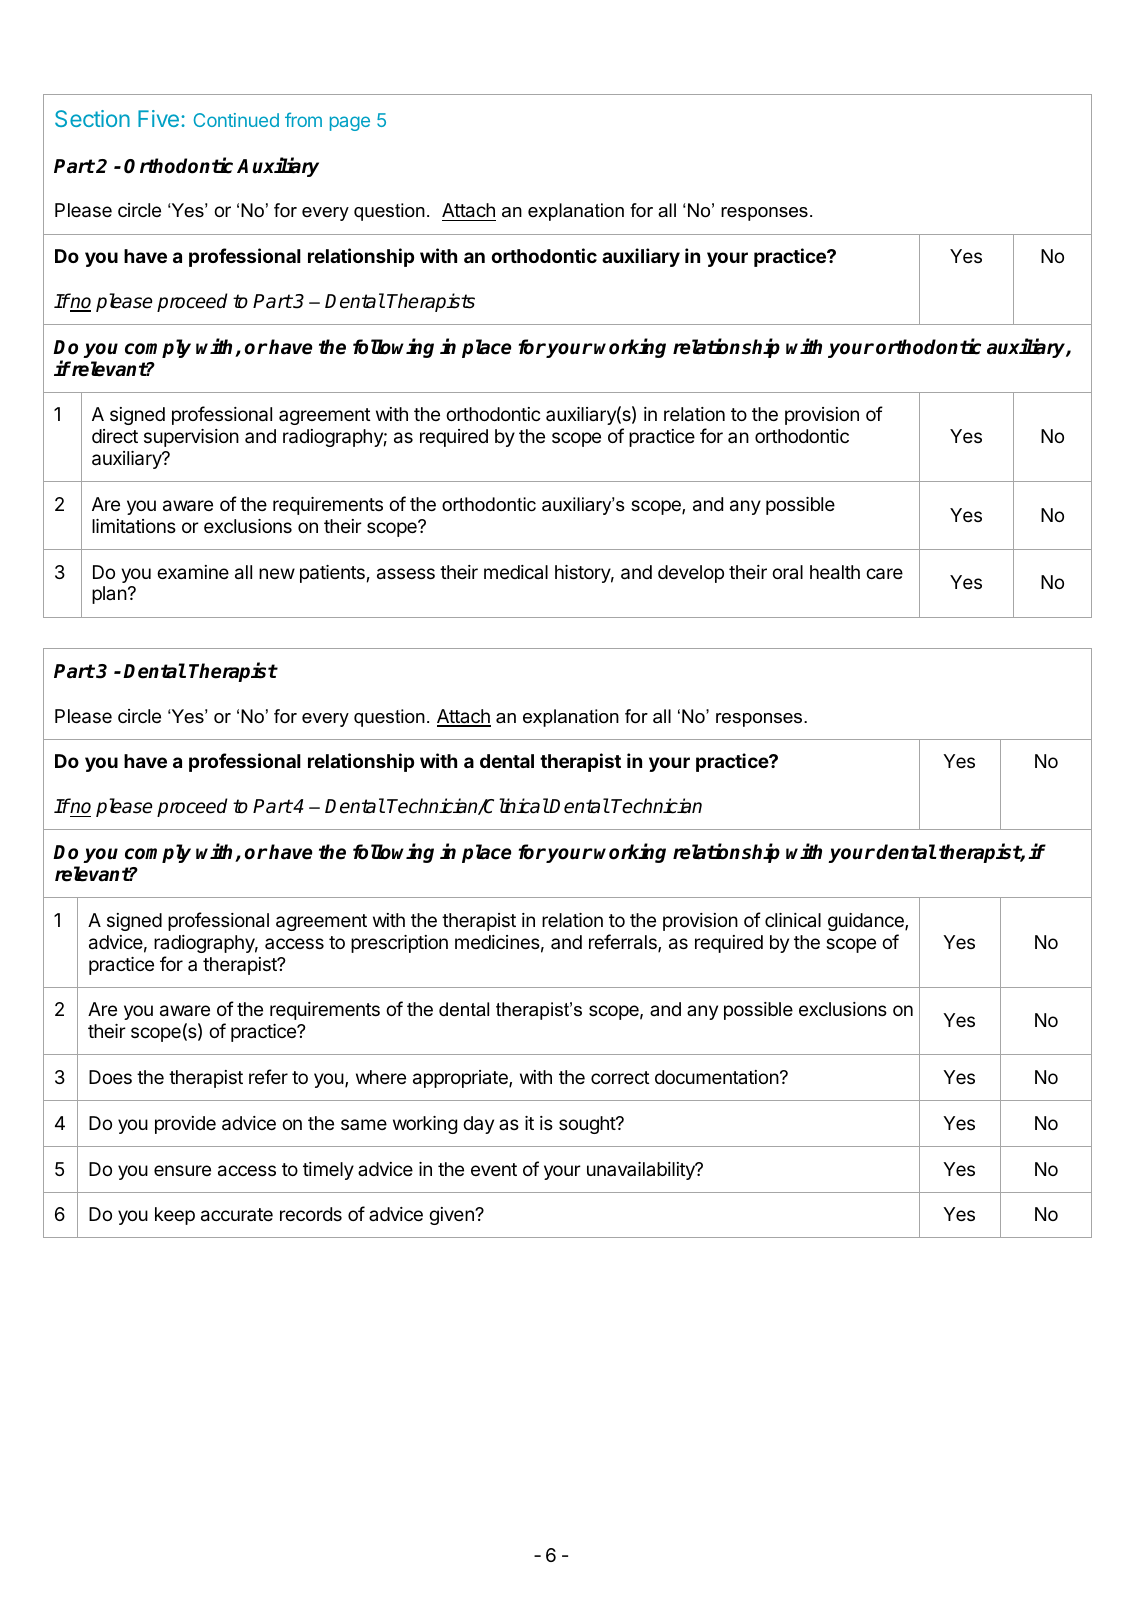 Image resolution: width=1135 pixels, height=1605 pixels. What do you see at coordinates (516, 572) in the screenshot?
I see `medical` at bounding box center [516, 572].
